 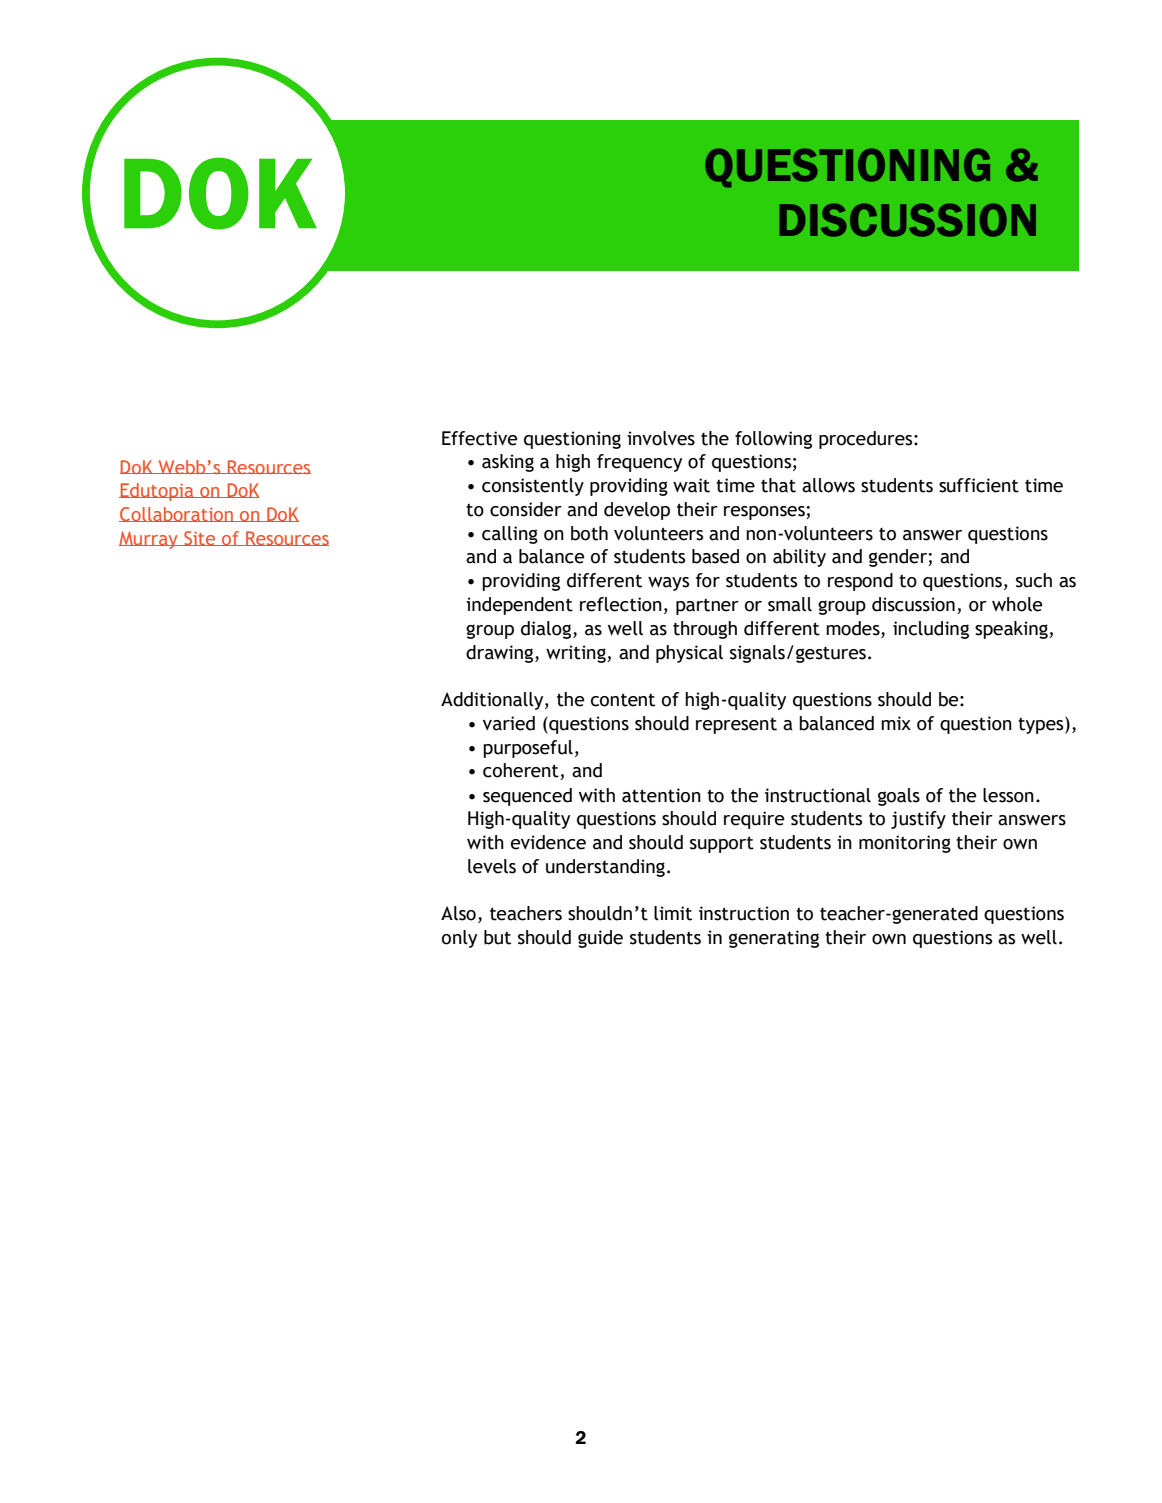 I want to click on Additionally, so click(x=493, y=701).
